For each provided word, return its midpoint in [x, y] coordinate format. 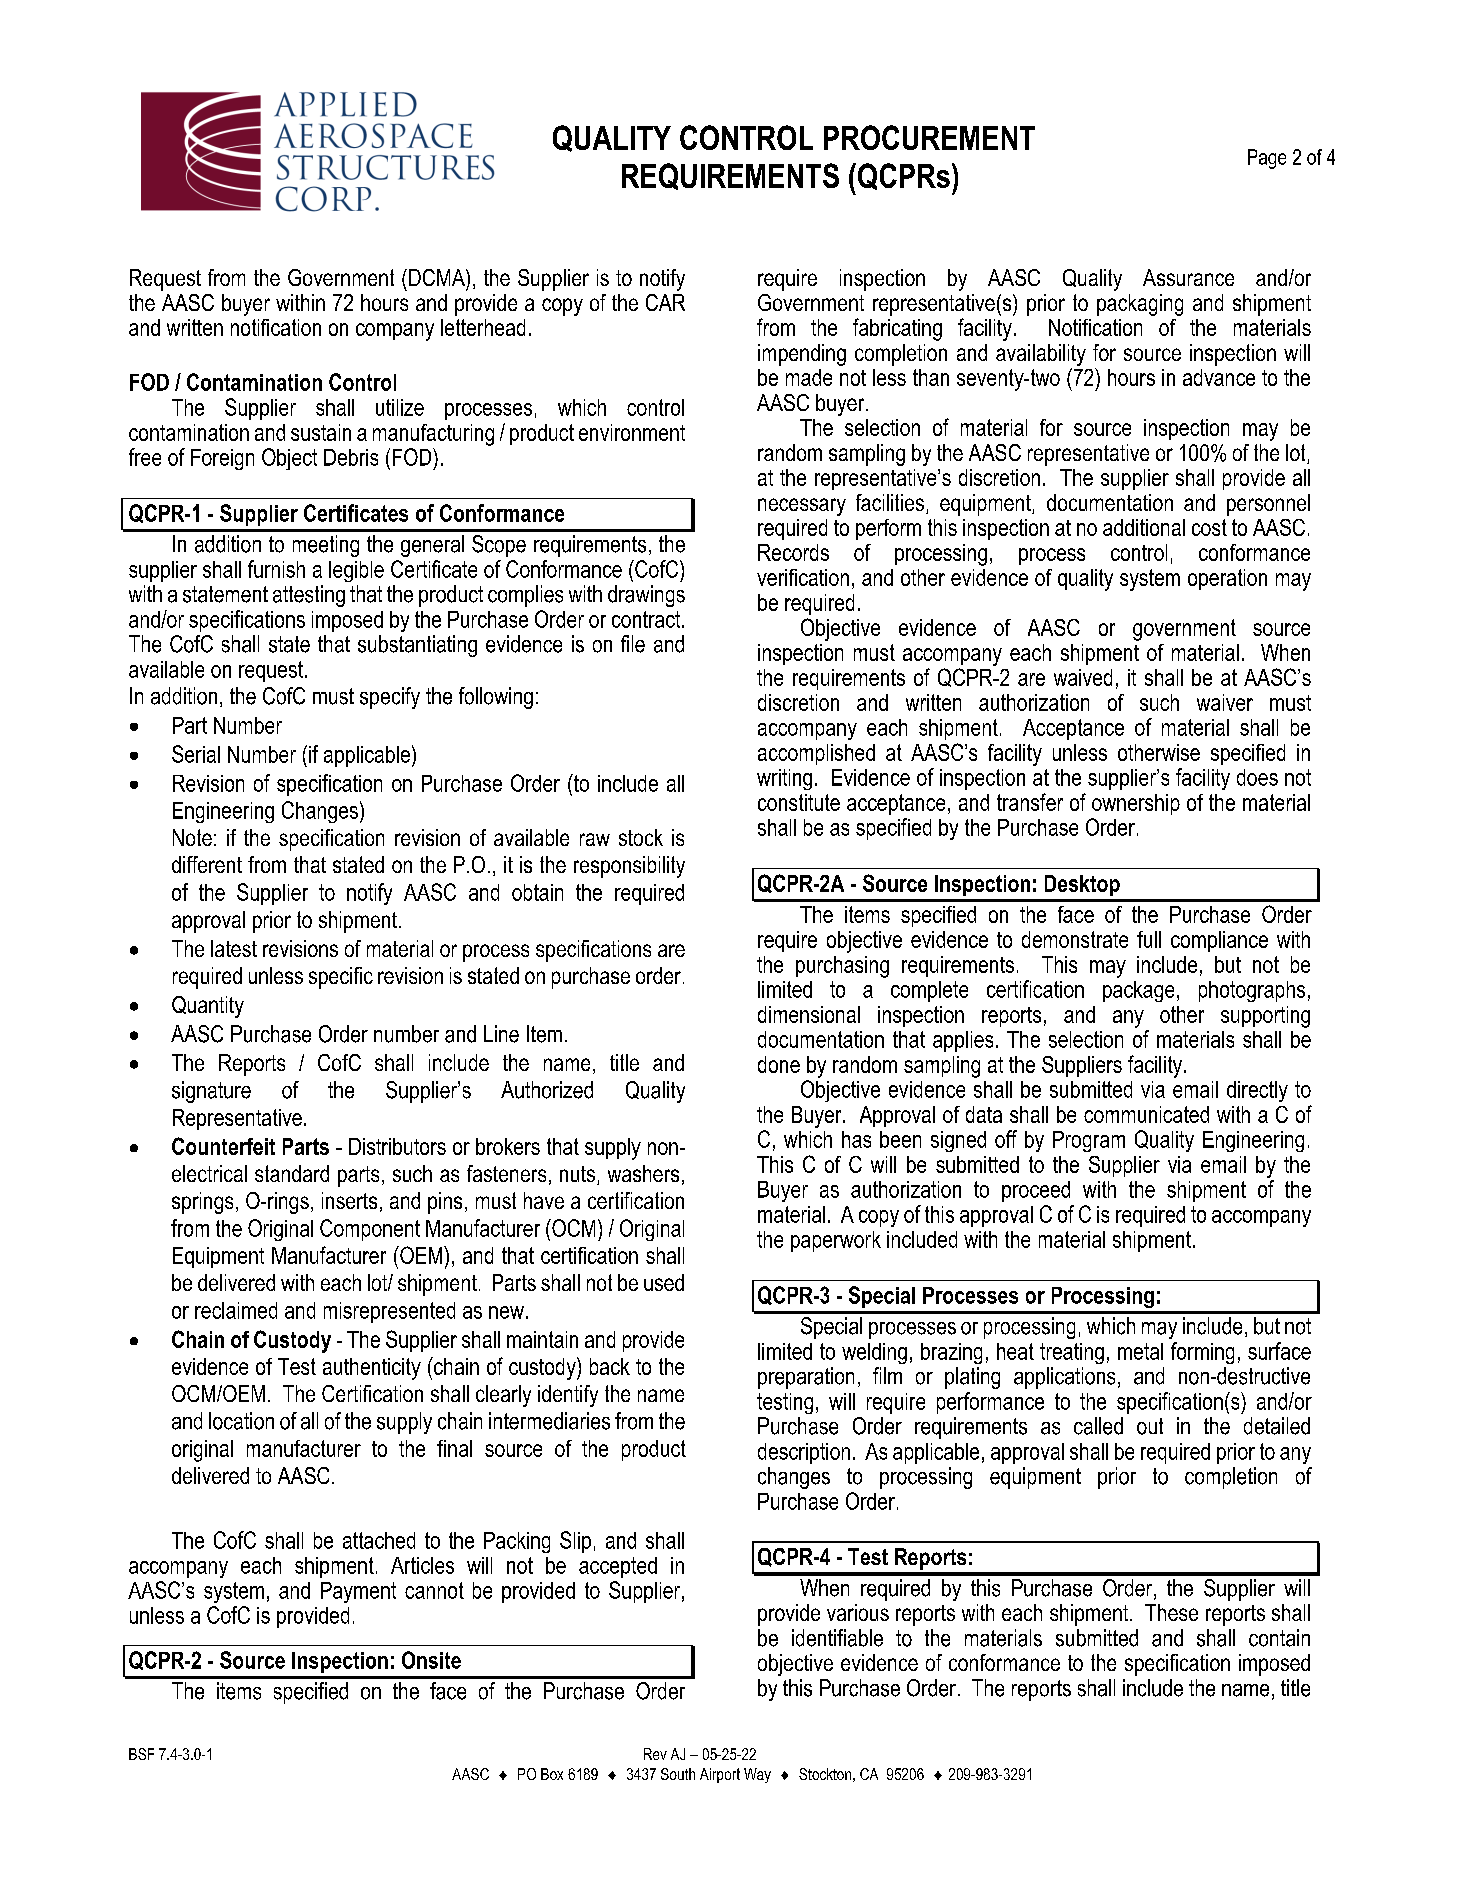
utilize [400, 407]
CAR [665, 302]
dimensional [809, 1014]
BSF [141, 1754]
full [1149, 939]
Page [1267, 159]
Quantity [208, 1007]
